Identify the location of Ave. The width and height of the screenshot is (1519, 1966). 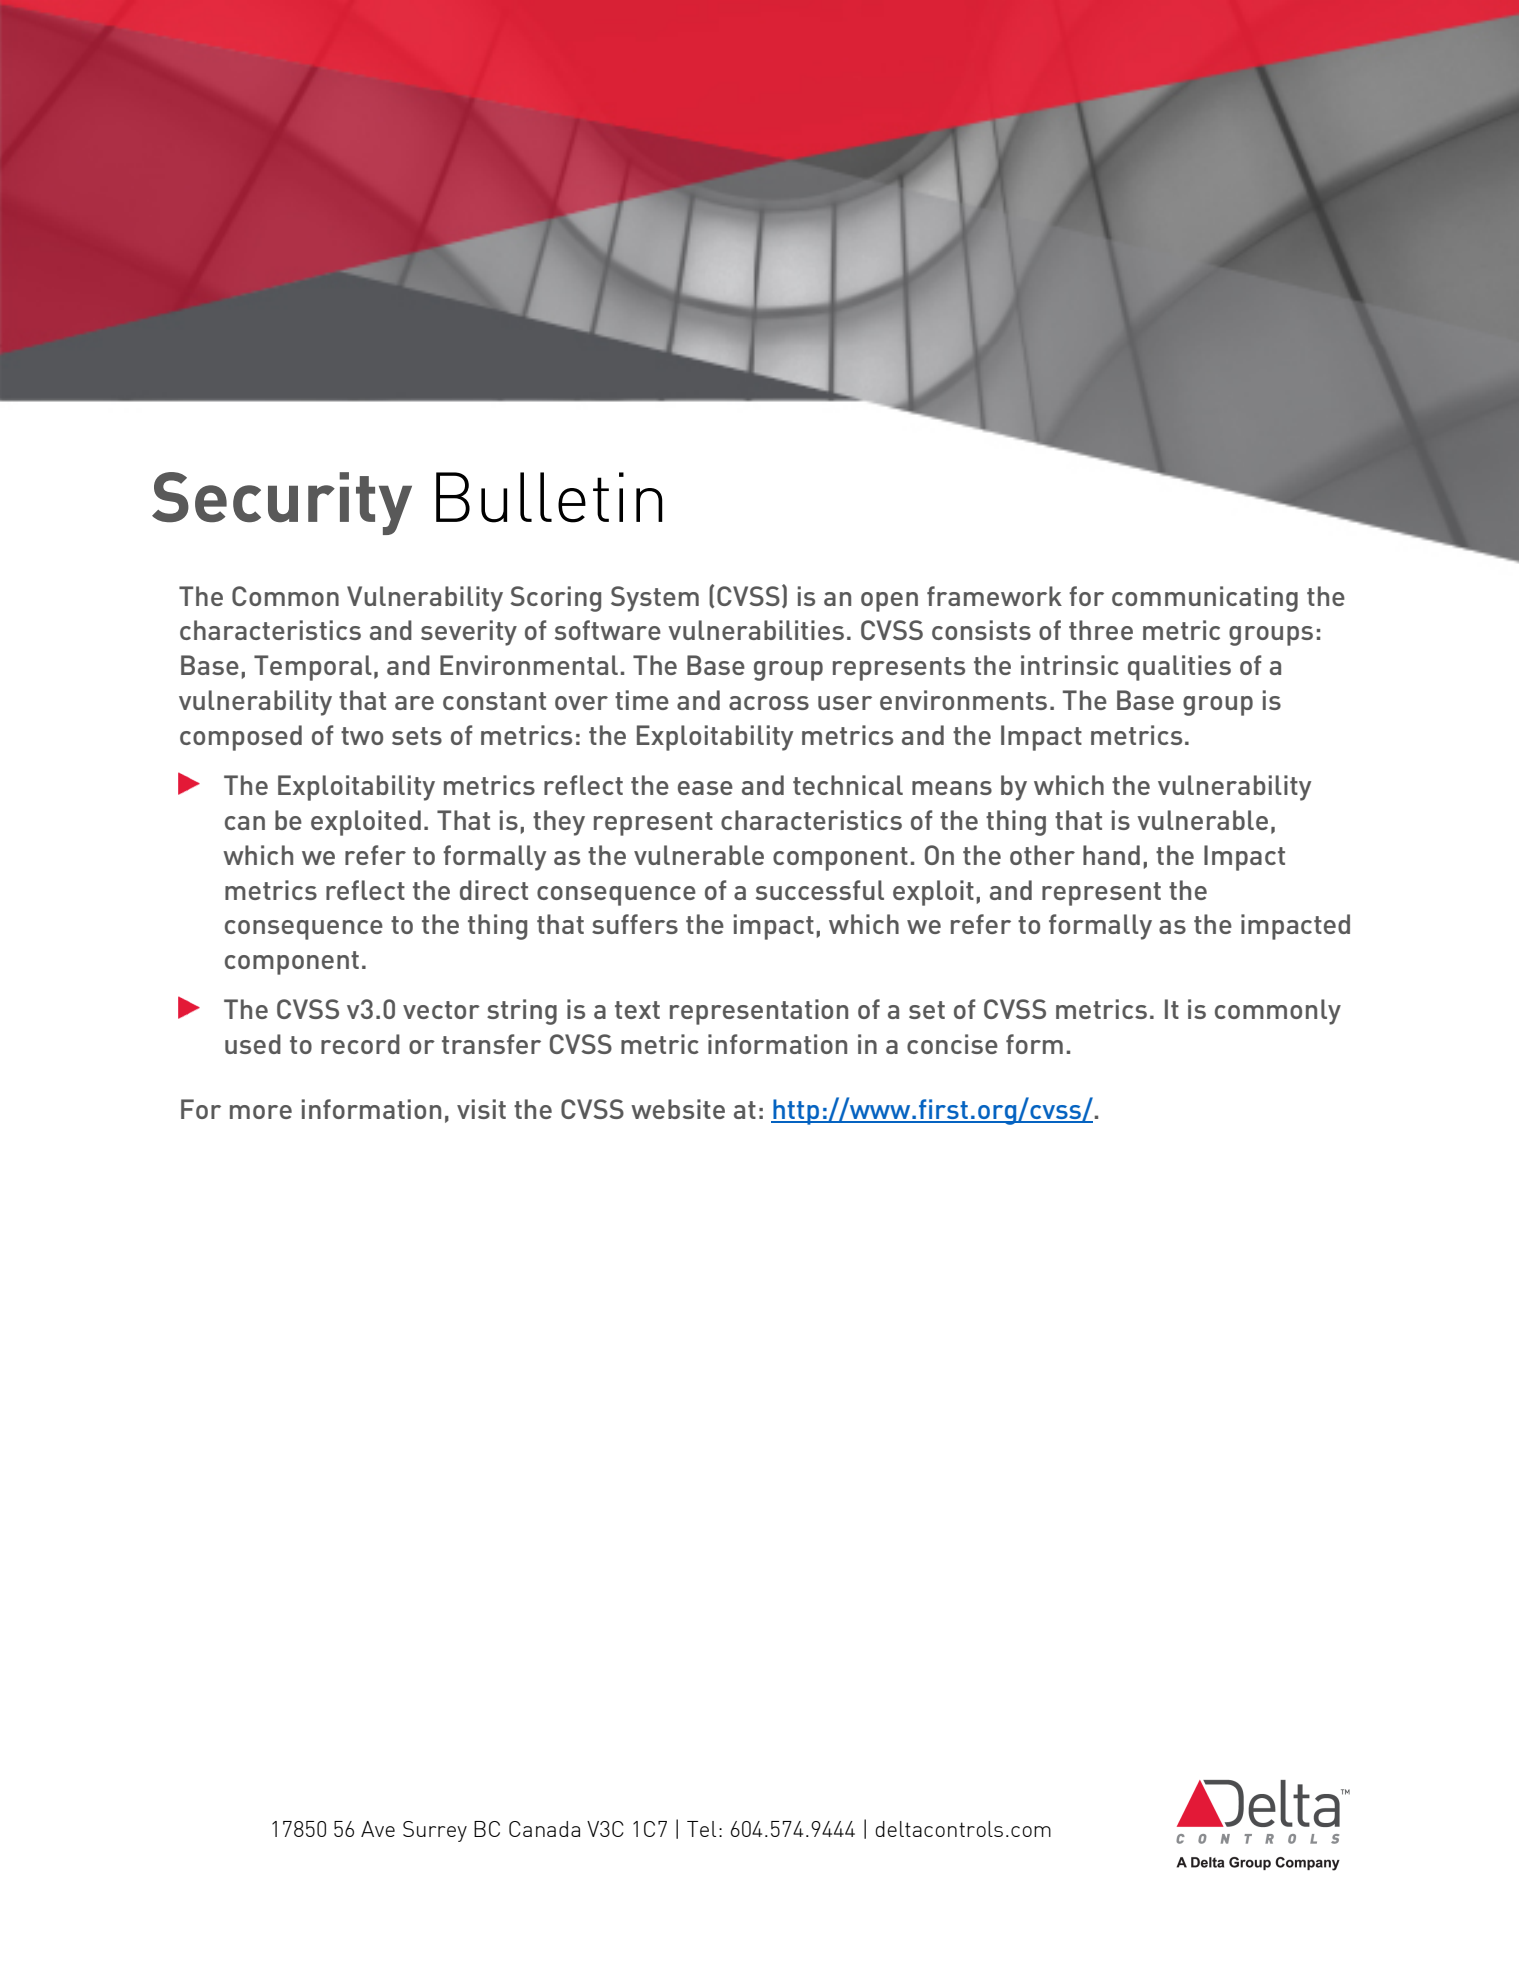
(378, 1829).
